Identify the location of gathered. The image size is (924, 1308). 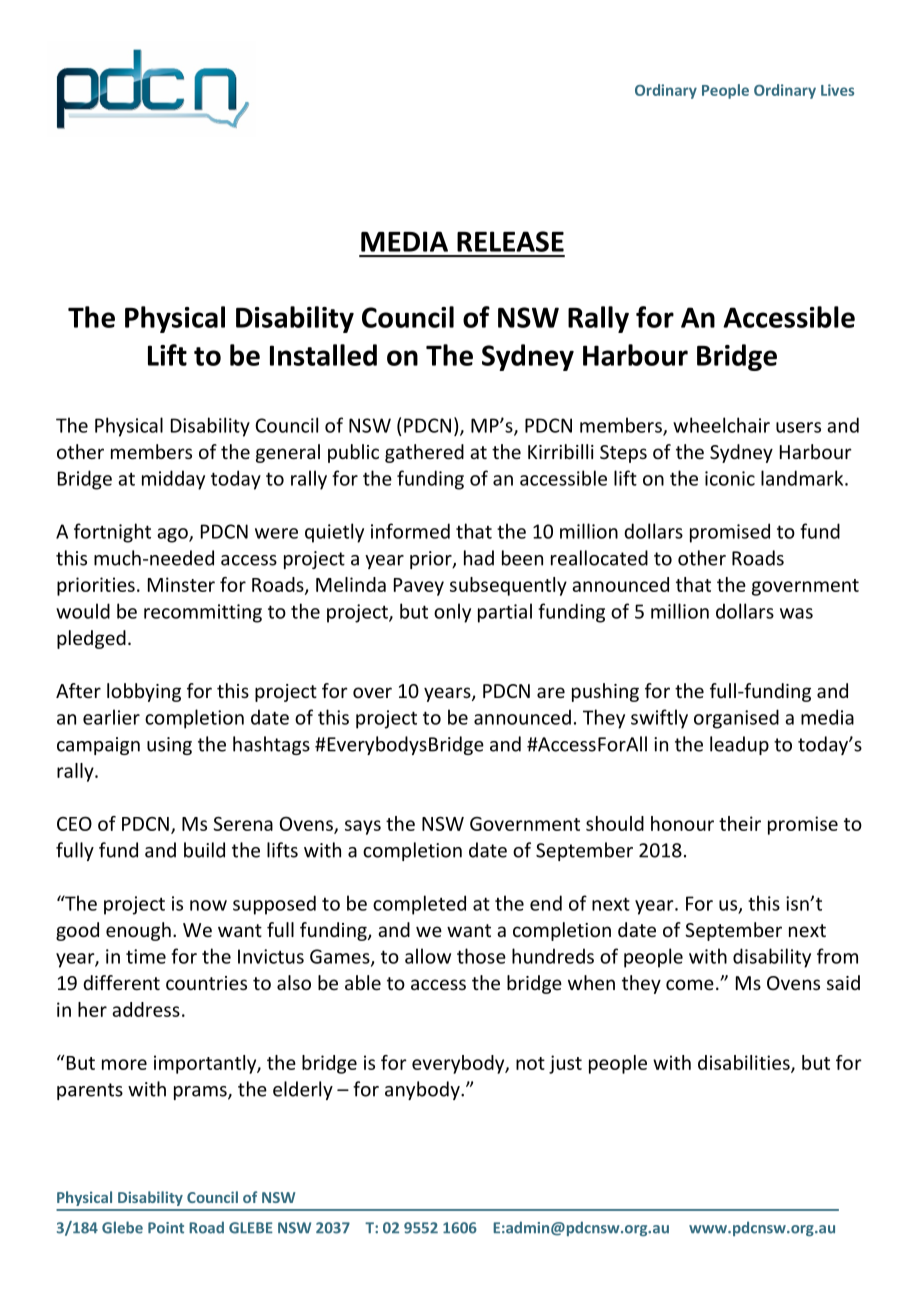
(424, 453).
